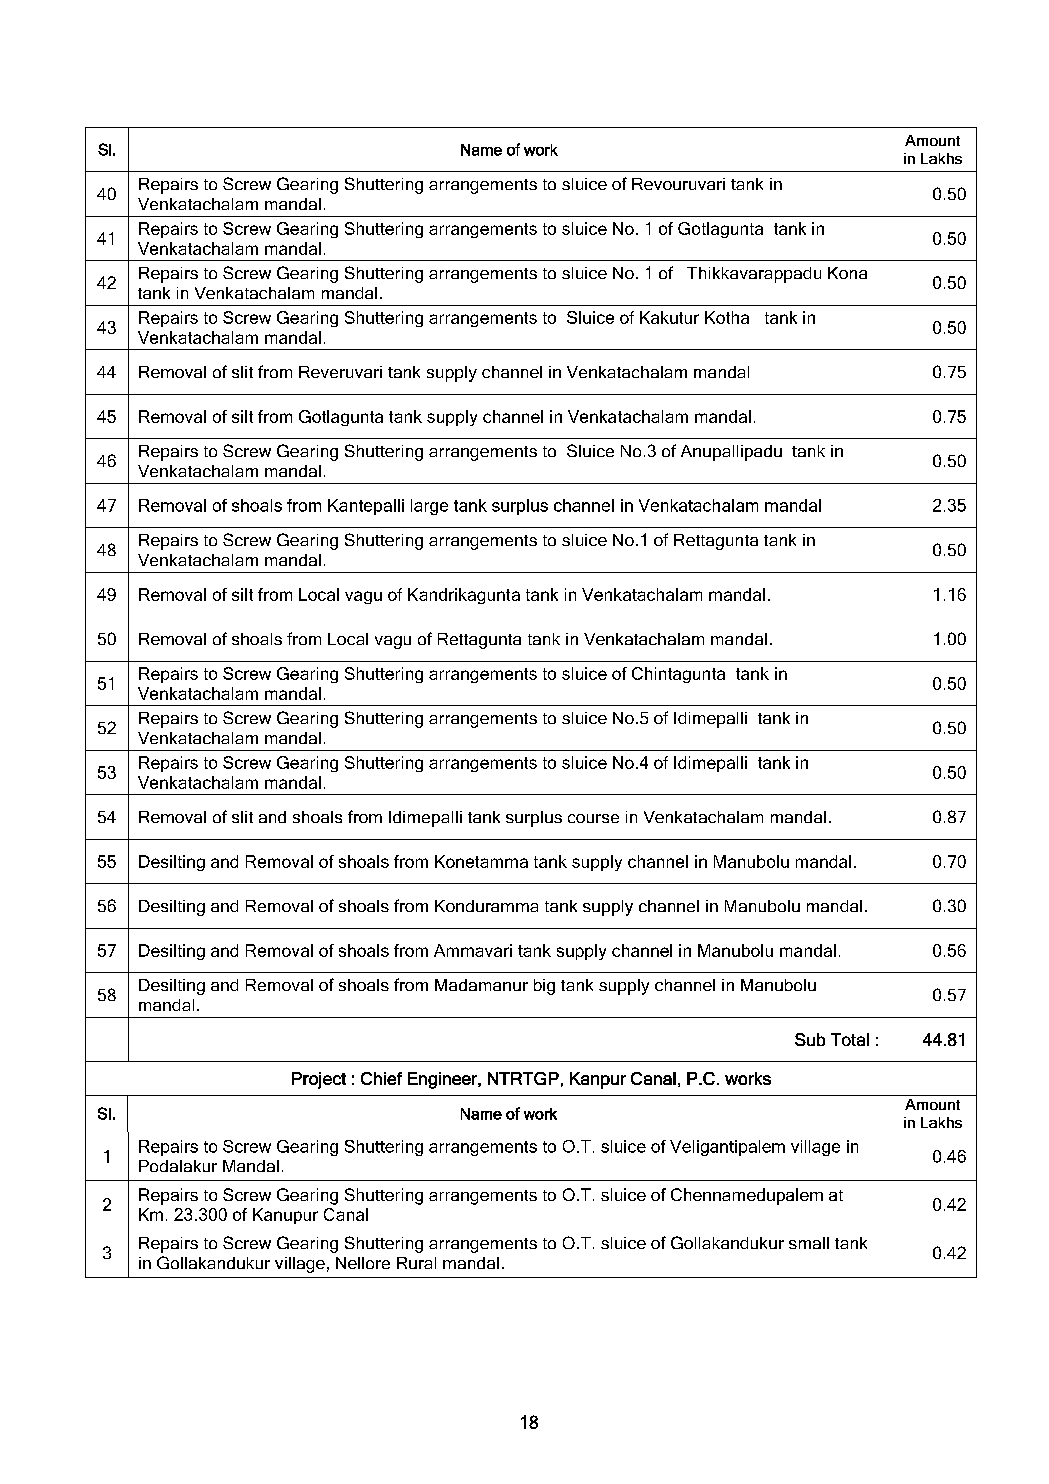  What do you see at coordinates (416, 1263) in the screenshot?
I see `Rural` at bounding box center [416, 1263].
